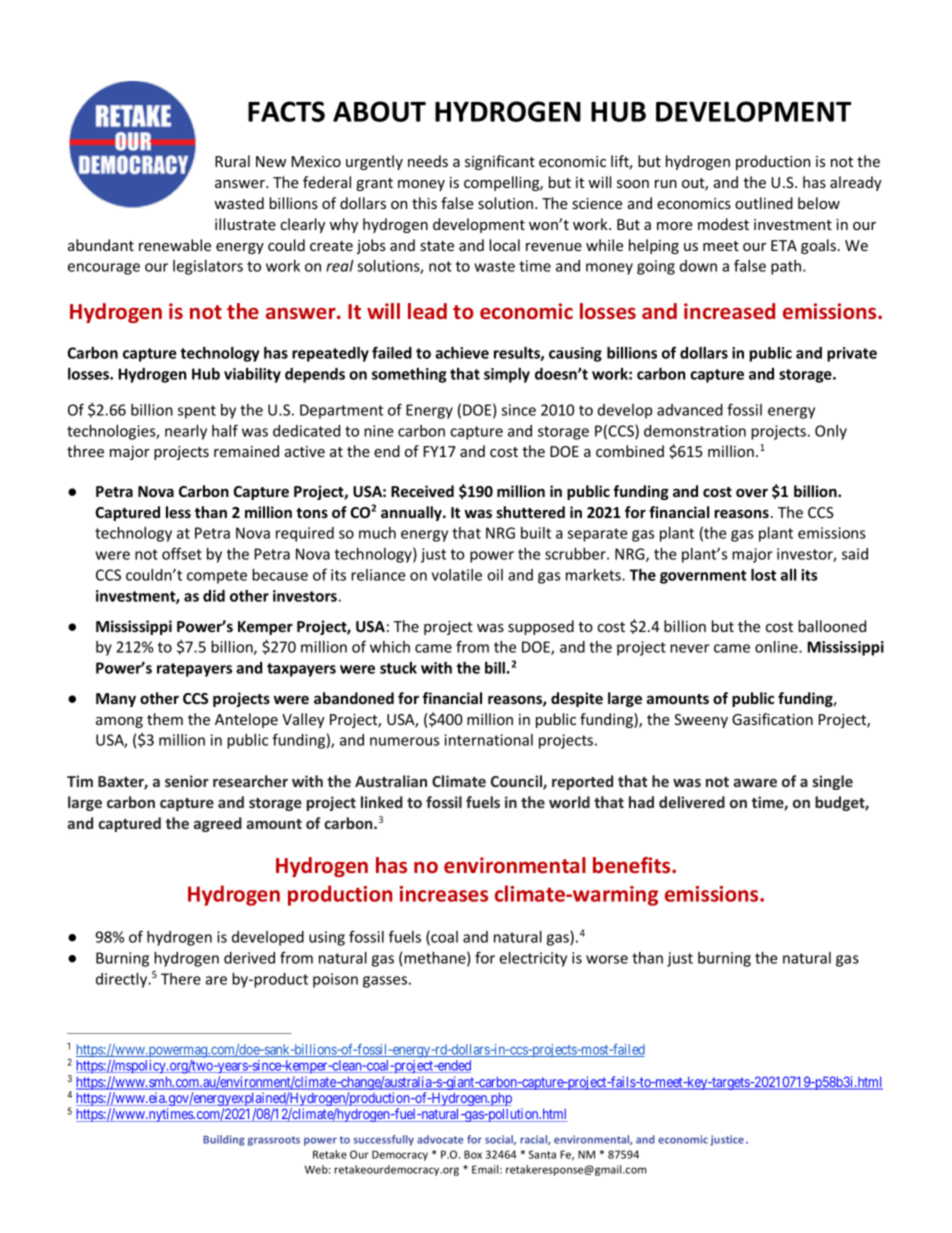  What do you see at coordinates (541, 627) in the screenshot?
I see `supposed` at bounding box center [541, 627].
